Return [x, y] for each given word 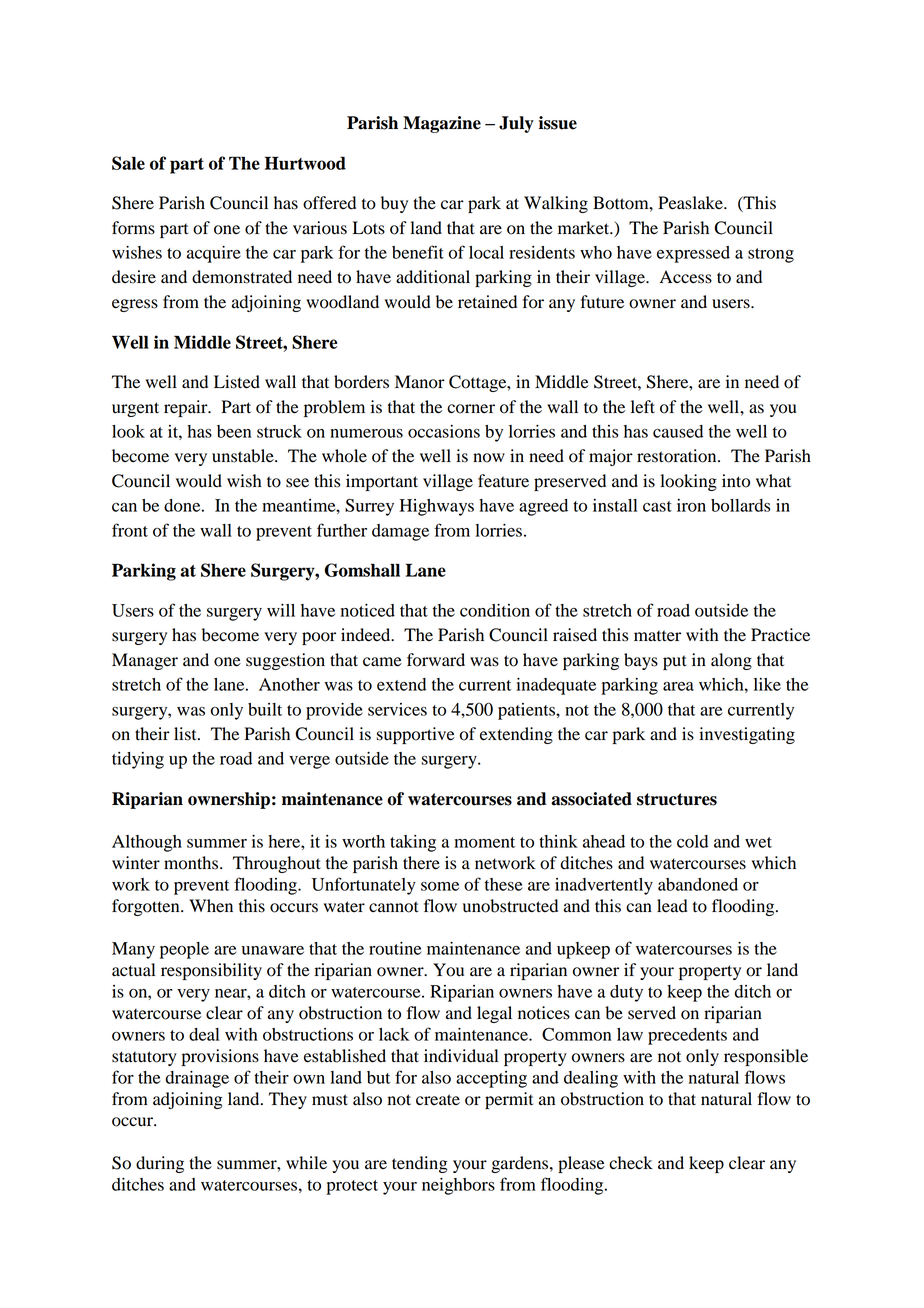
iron [691, 505]
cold [692, 841]
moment [484, 842]
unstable [244, 456]
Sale [128, 163]
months [192, 863]
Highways [437, 507]
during [160, 1164]
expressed [693, 254]
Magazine [442, 124]
